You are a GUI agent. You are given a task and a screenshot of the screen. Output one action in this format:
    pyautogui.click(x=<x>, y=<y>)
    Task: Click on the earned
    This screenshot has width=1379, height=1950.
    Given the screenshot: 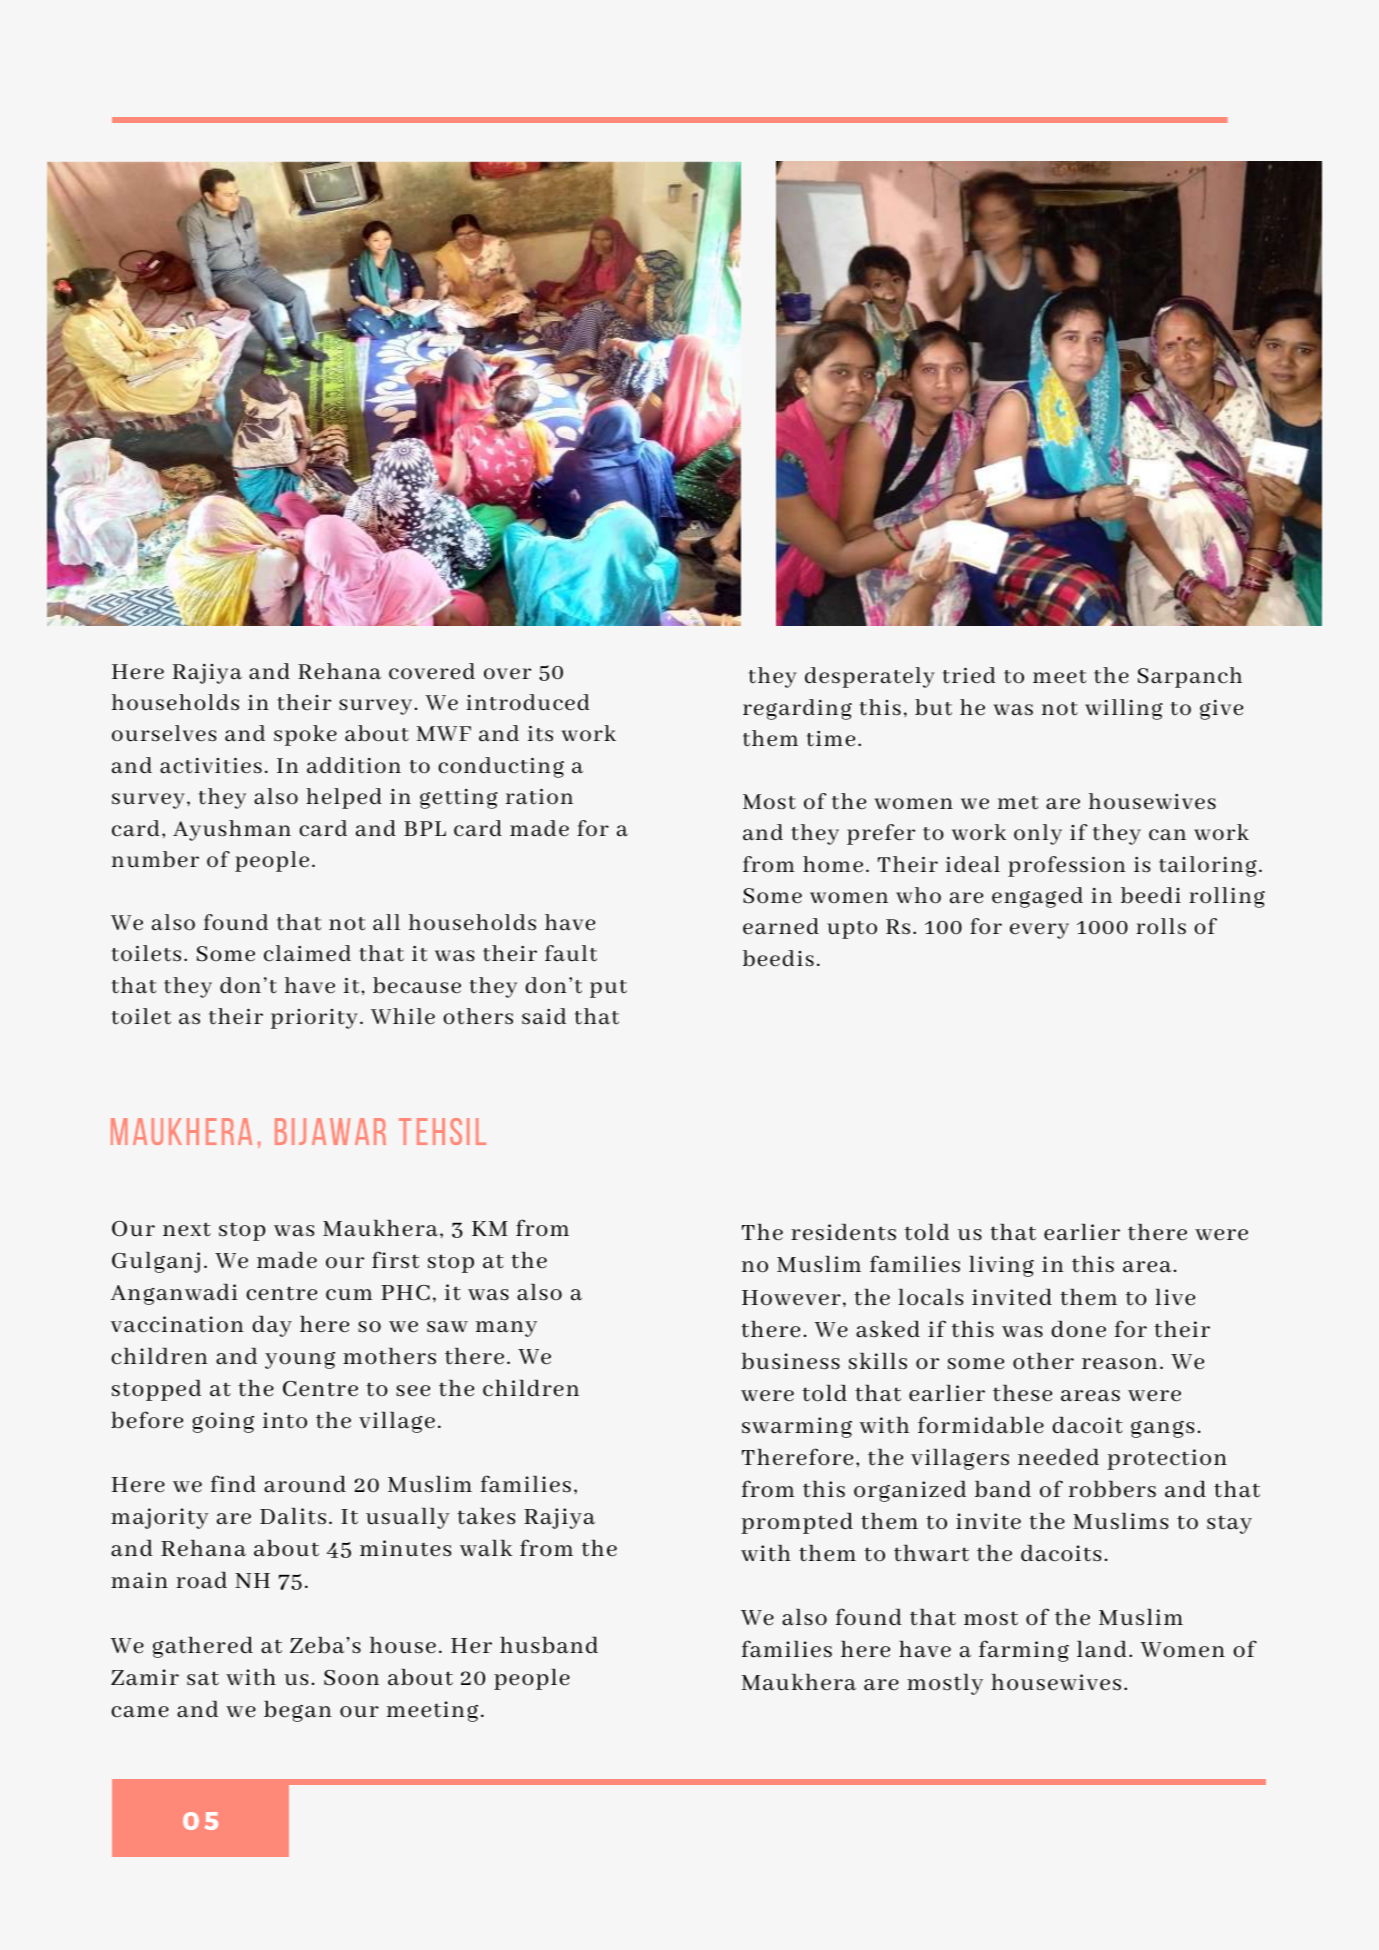 What is the action you would take?
    pyautogui.click(x=781, y=926)
